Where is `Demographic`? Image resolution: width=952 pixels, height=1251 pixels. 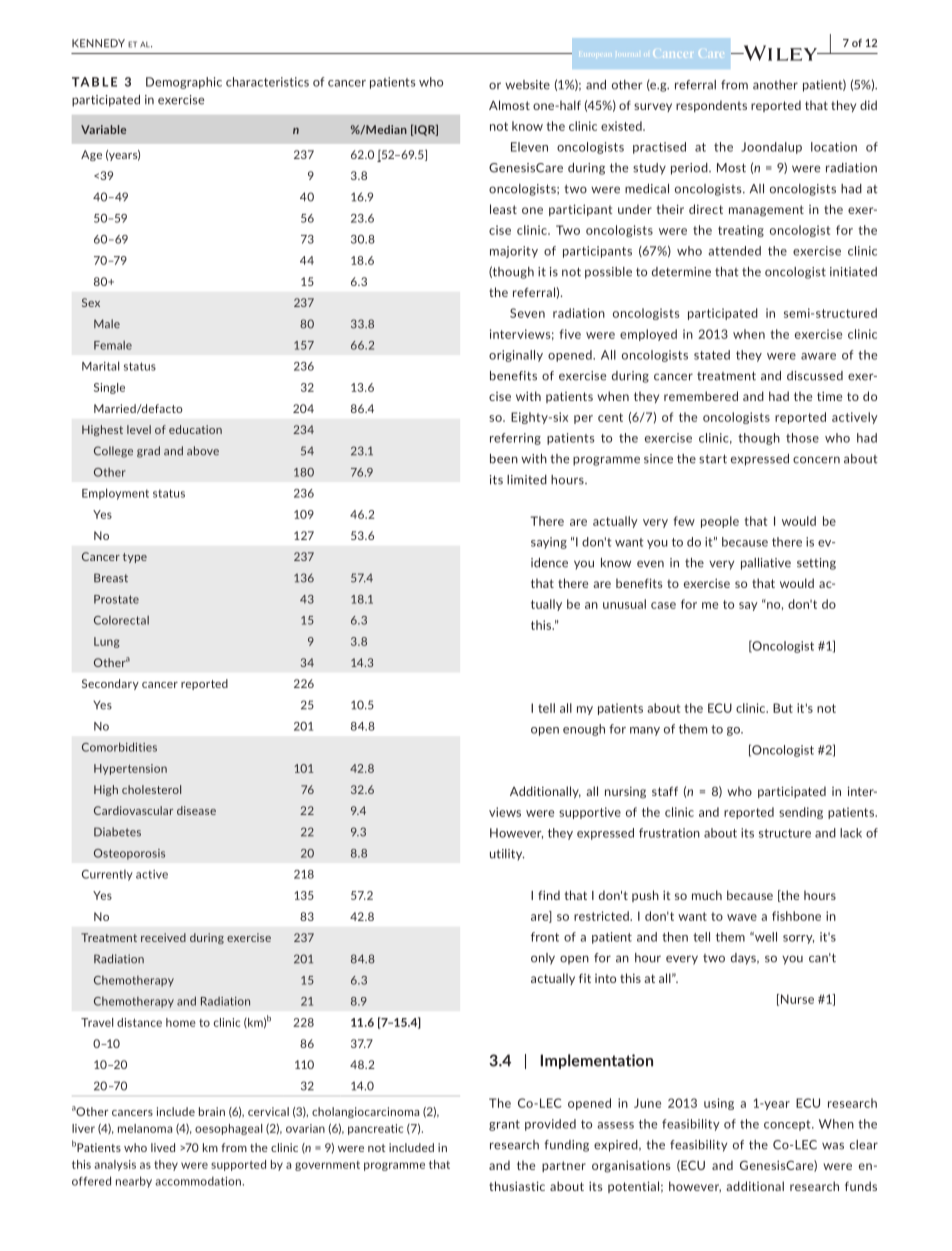 Demographic is located at coordinates (184, 83).
